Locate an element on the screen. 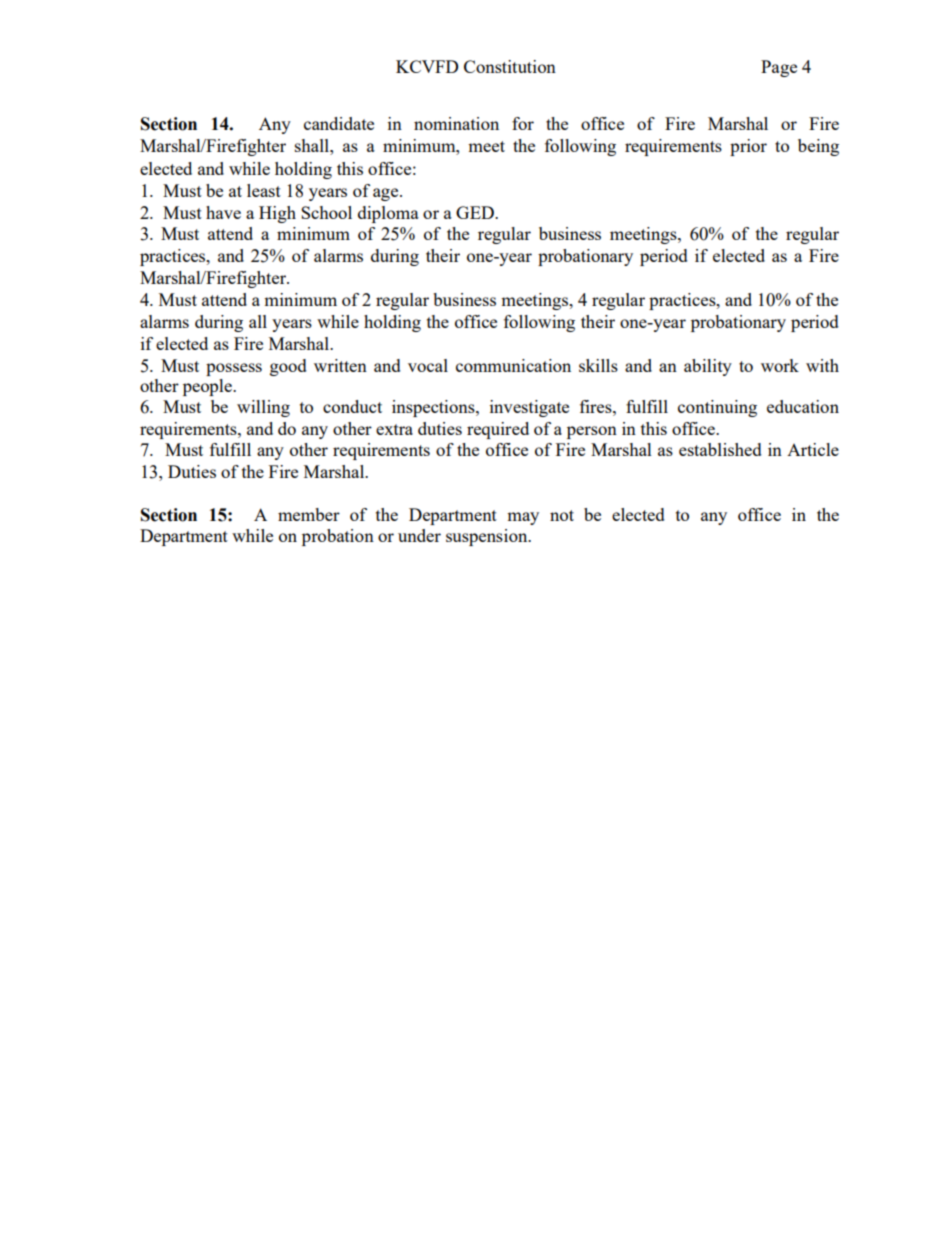  communication is located at coordinates (513, 365).
